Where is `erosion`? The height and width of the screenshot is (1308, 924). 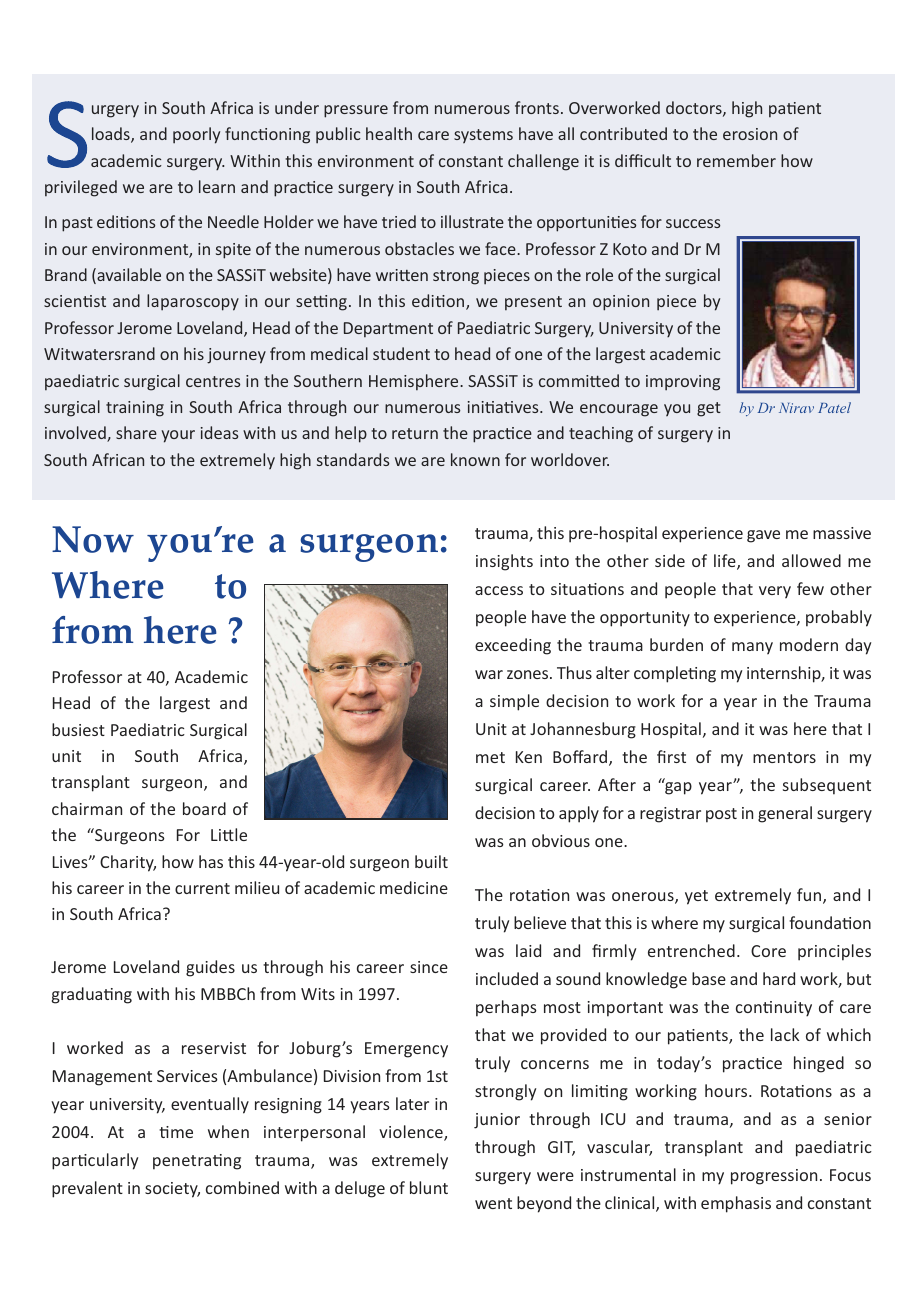 erosion is located at coordinates (750, 134).
